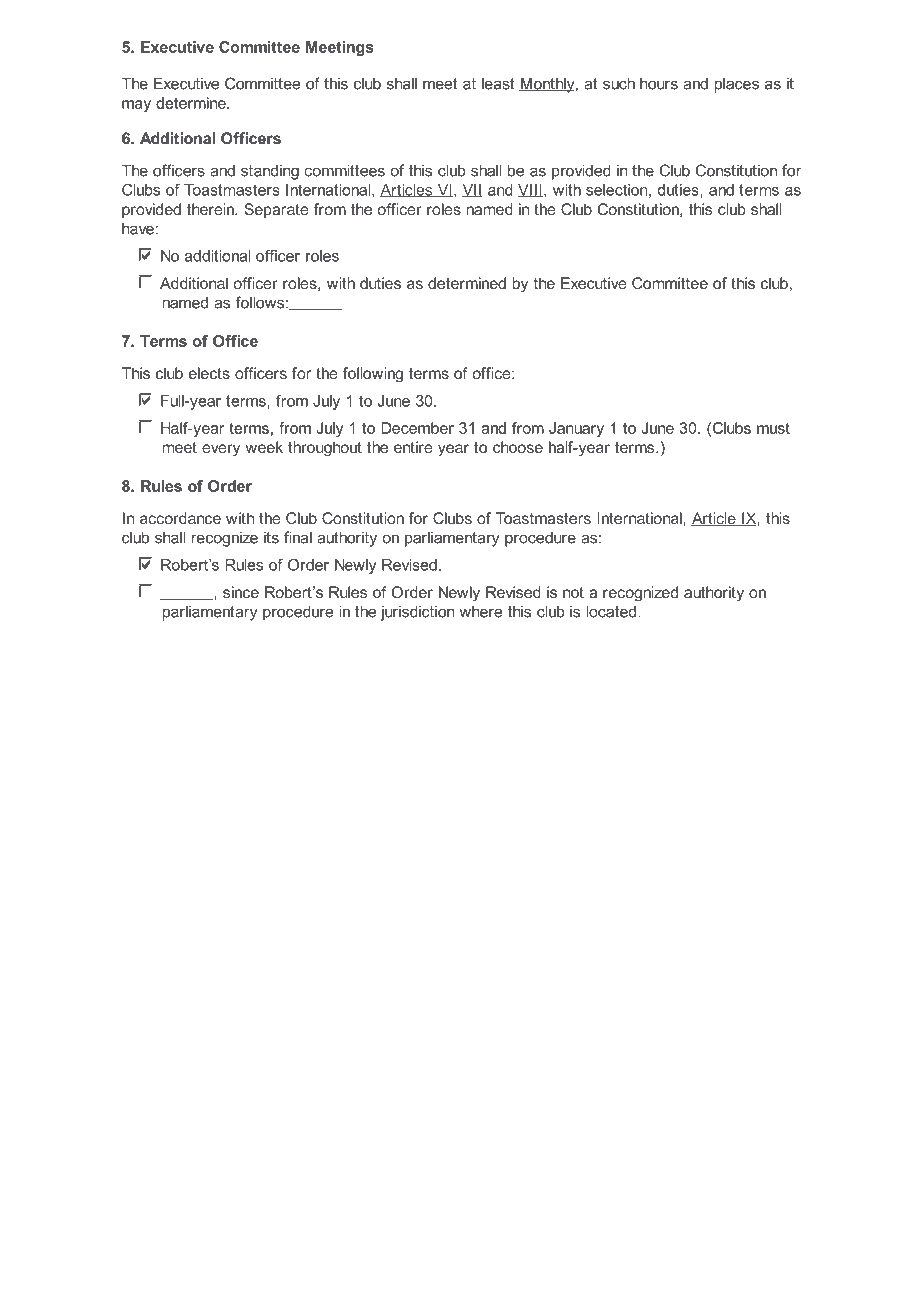 This document has height=1308, width=924. What do you see at coordinates (737, 85) in the document?
I see `places` at bounding box center [737, 85].
